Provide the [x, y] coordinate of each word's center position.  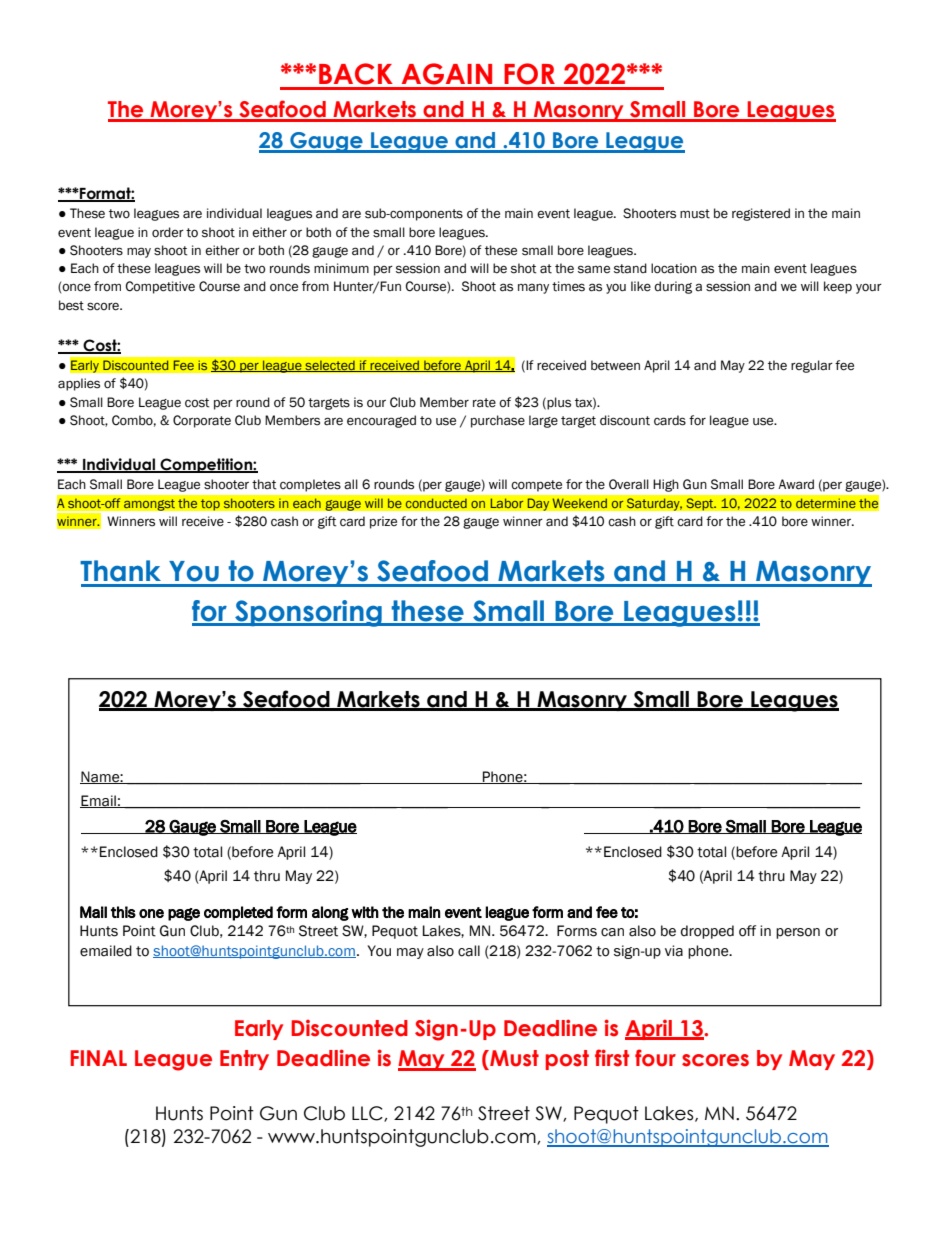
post [567, 1060]
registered [761, 214]
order [168, 232]
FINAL [99, 1058]
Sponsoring [308, 613]
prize [383, 522]
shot [524, 268]
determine [825, 503]
